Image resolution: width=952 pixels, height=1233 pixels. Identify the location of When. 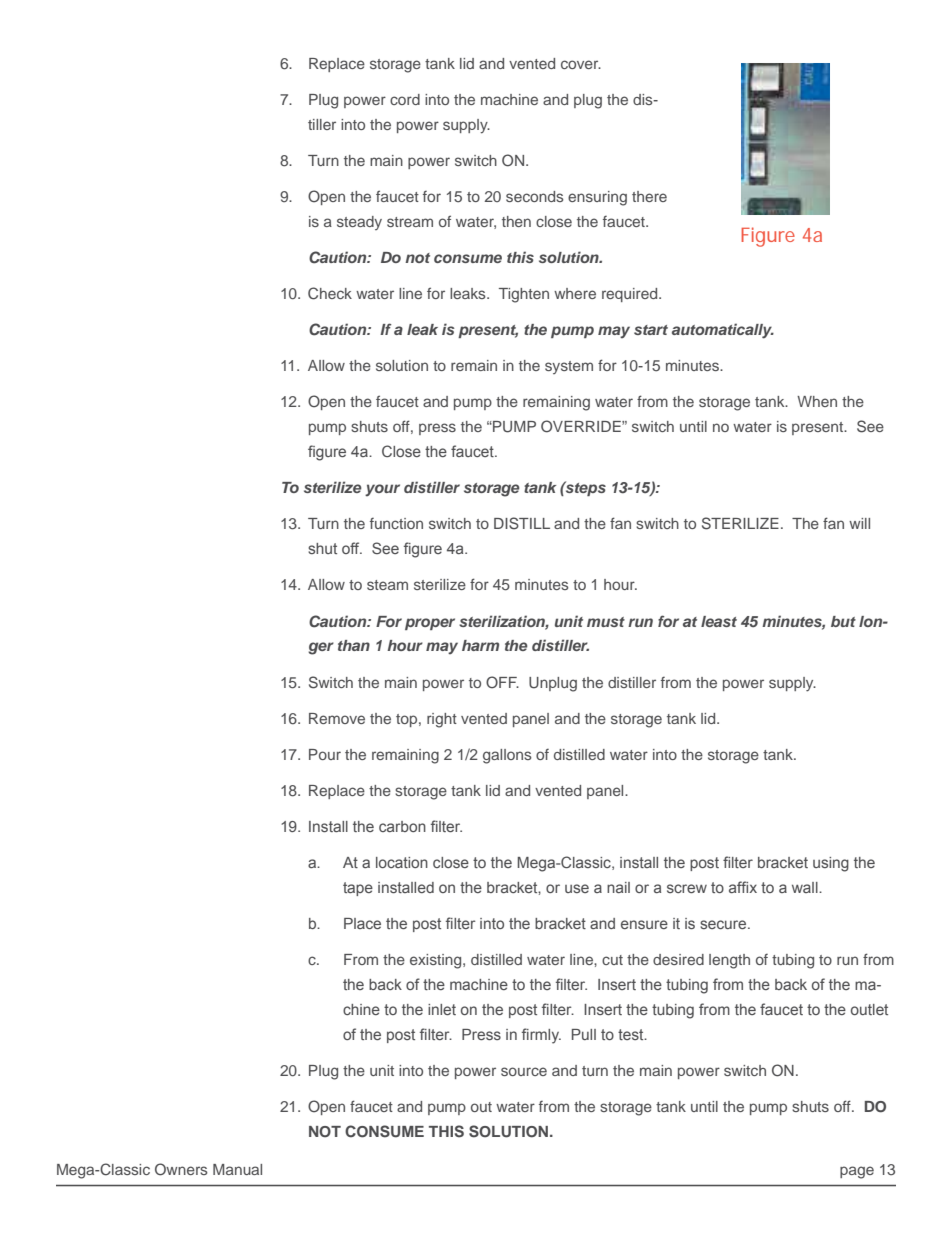
(817, 401).
